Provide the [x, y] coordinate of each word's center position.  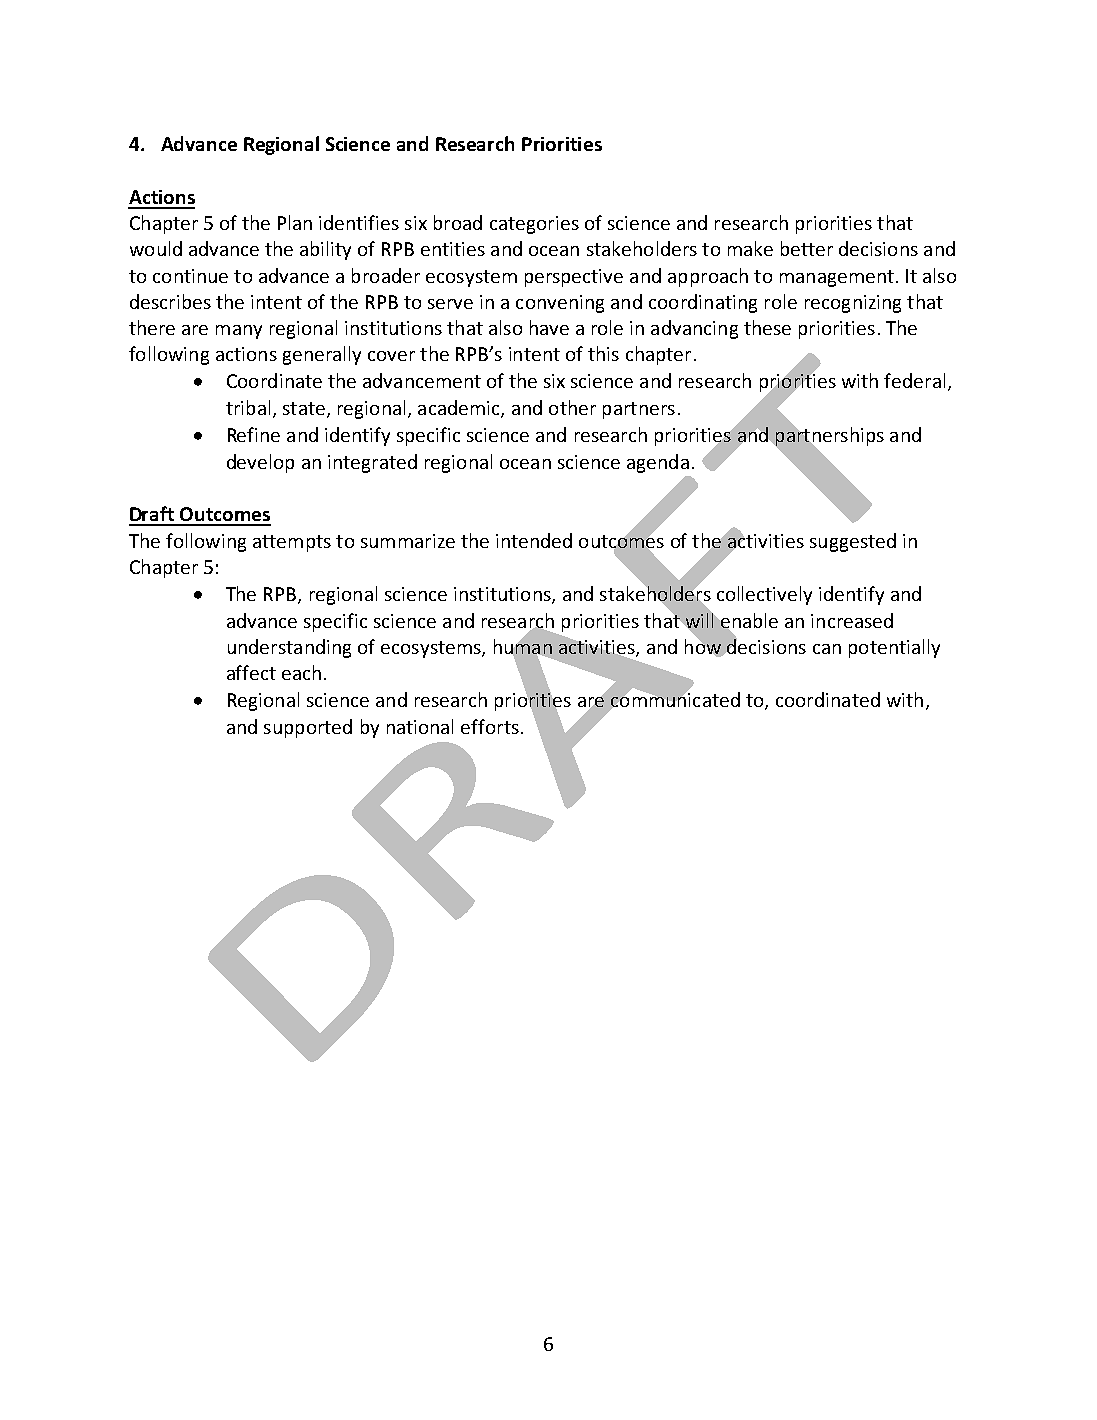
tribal [248, 407]
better [807, 248]
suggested [853, 542]
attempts [292, 543]
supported [308, 728]
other [572, 407]
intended [534, 540]
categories [534, 225]
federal [914, 380]
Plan [295, 222]
